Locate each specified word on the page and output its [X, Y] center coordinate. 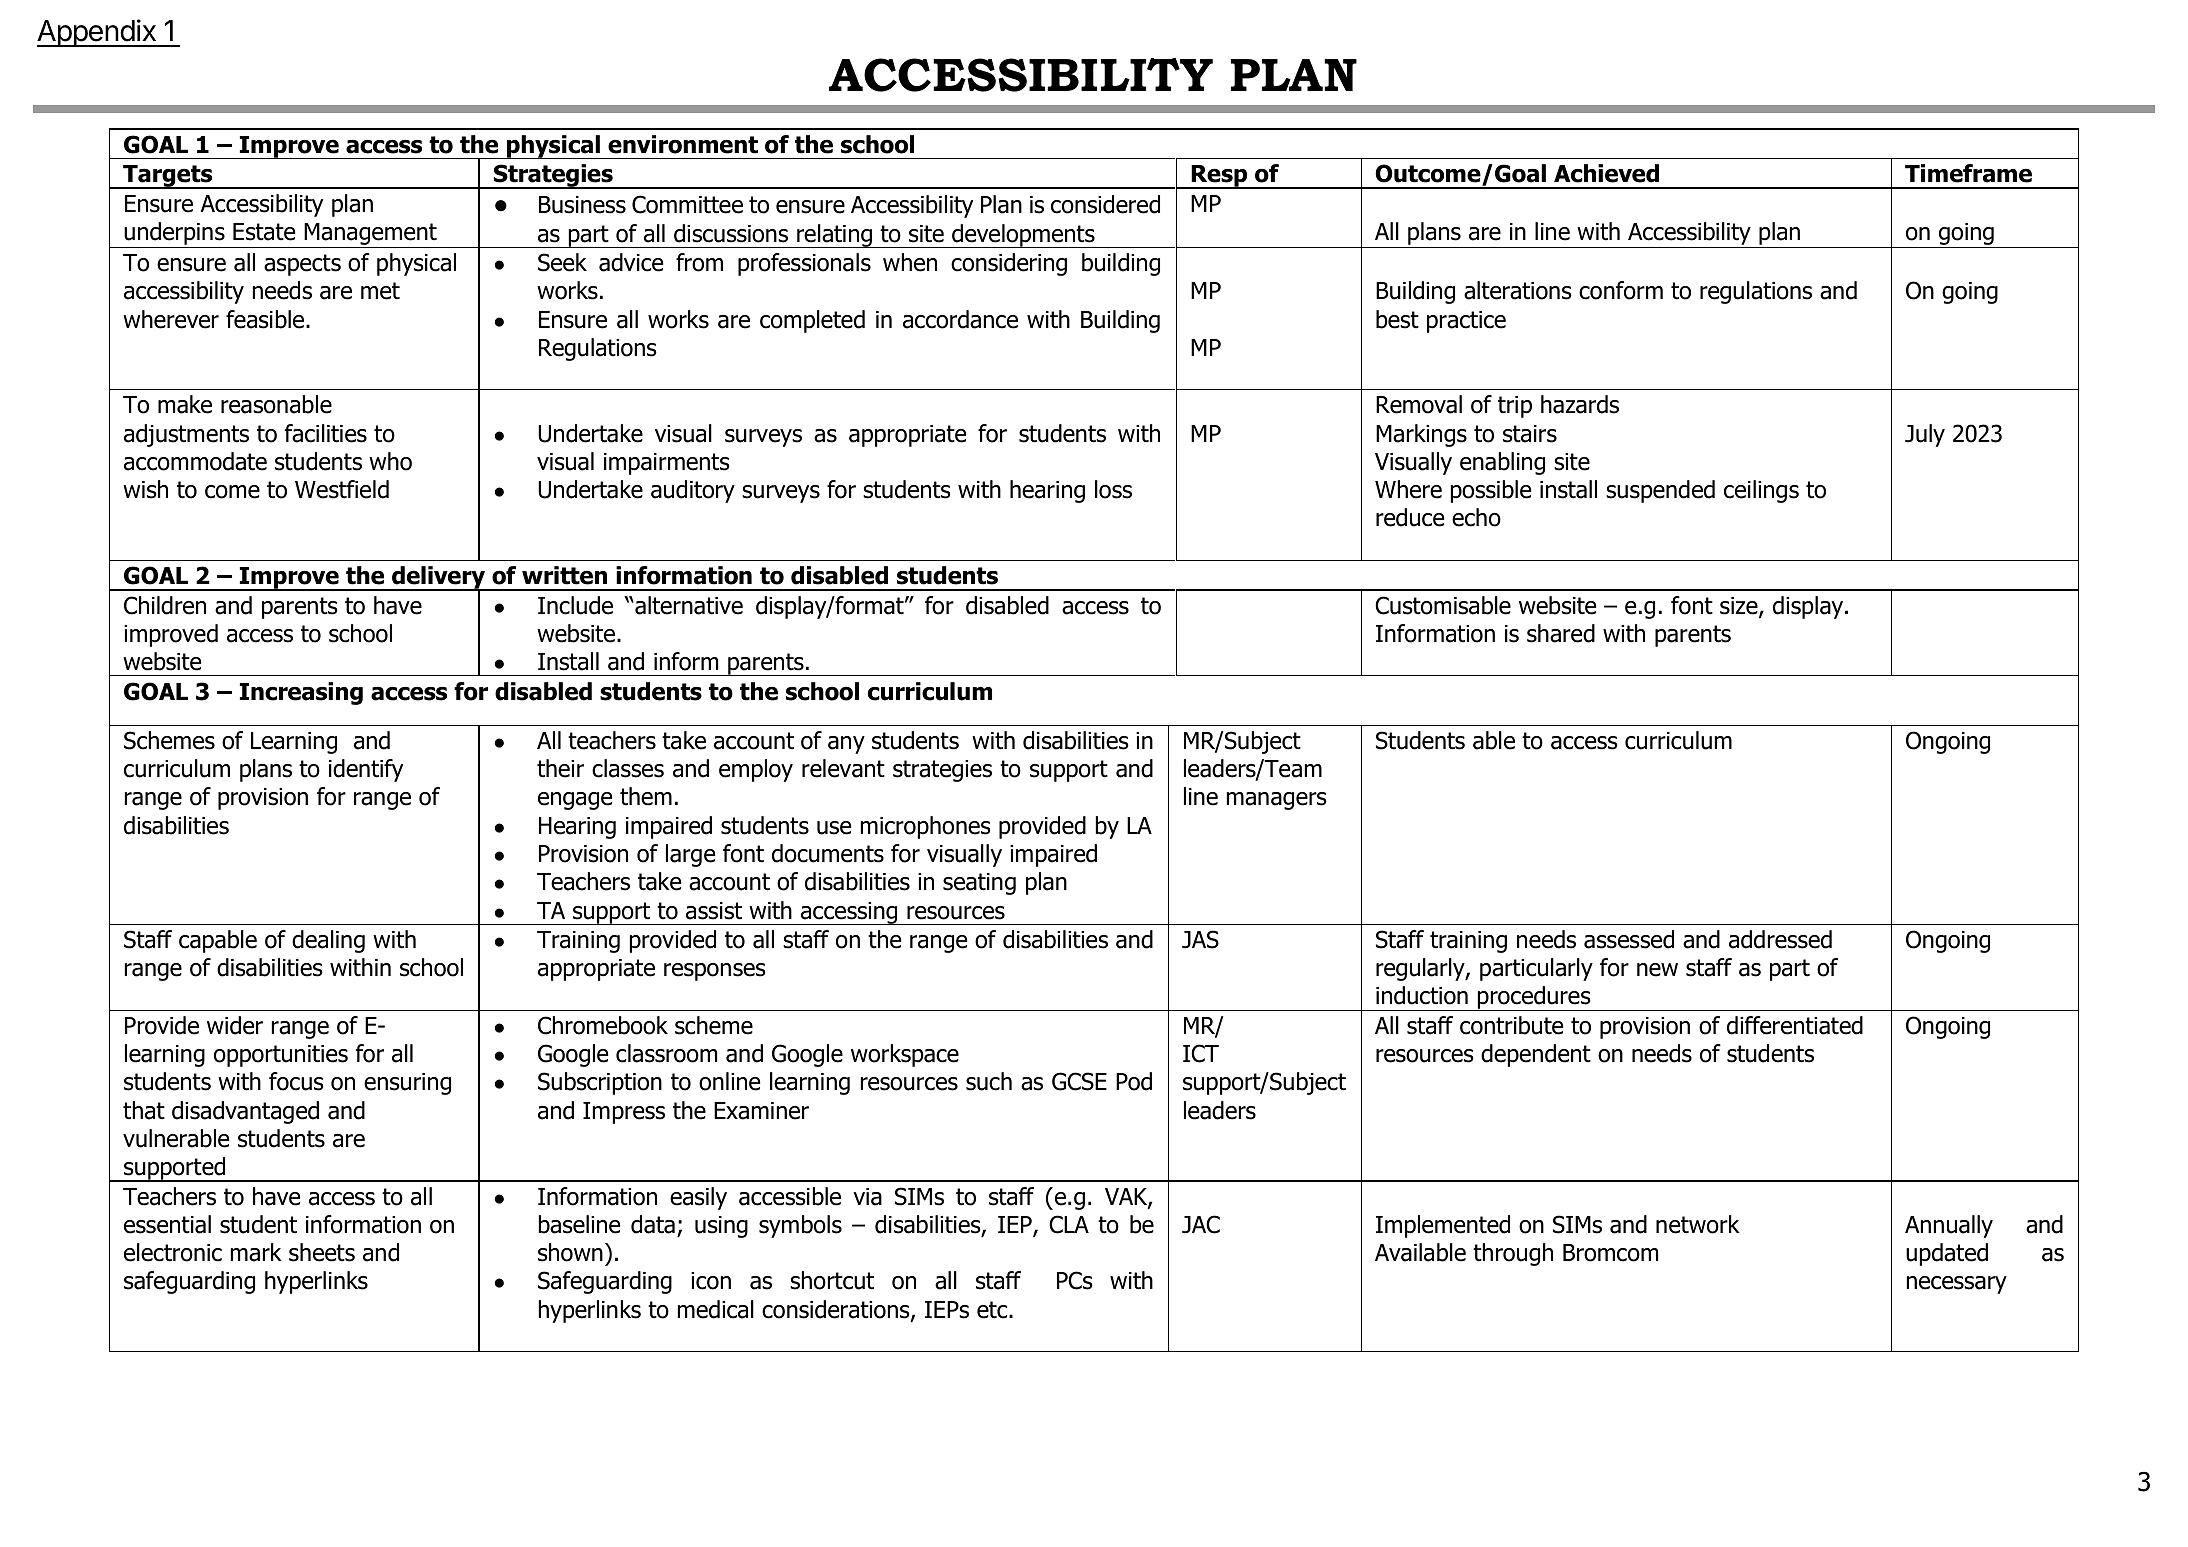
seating [979, 884]
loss [1113, 489]
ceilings [1761, 491]
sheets [322, 1252]
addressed [1780, 939]
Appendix [97, 33]
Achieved [1606, 173]
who [390, 461]
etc [993, 1310]
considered [1105, 204]
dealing [328, 941]
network [1698, 1224]
